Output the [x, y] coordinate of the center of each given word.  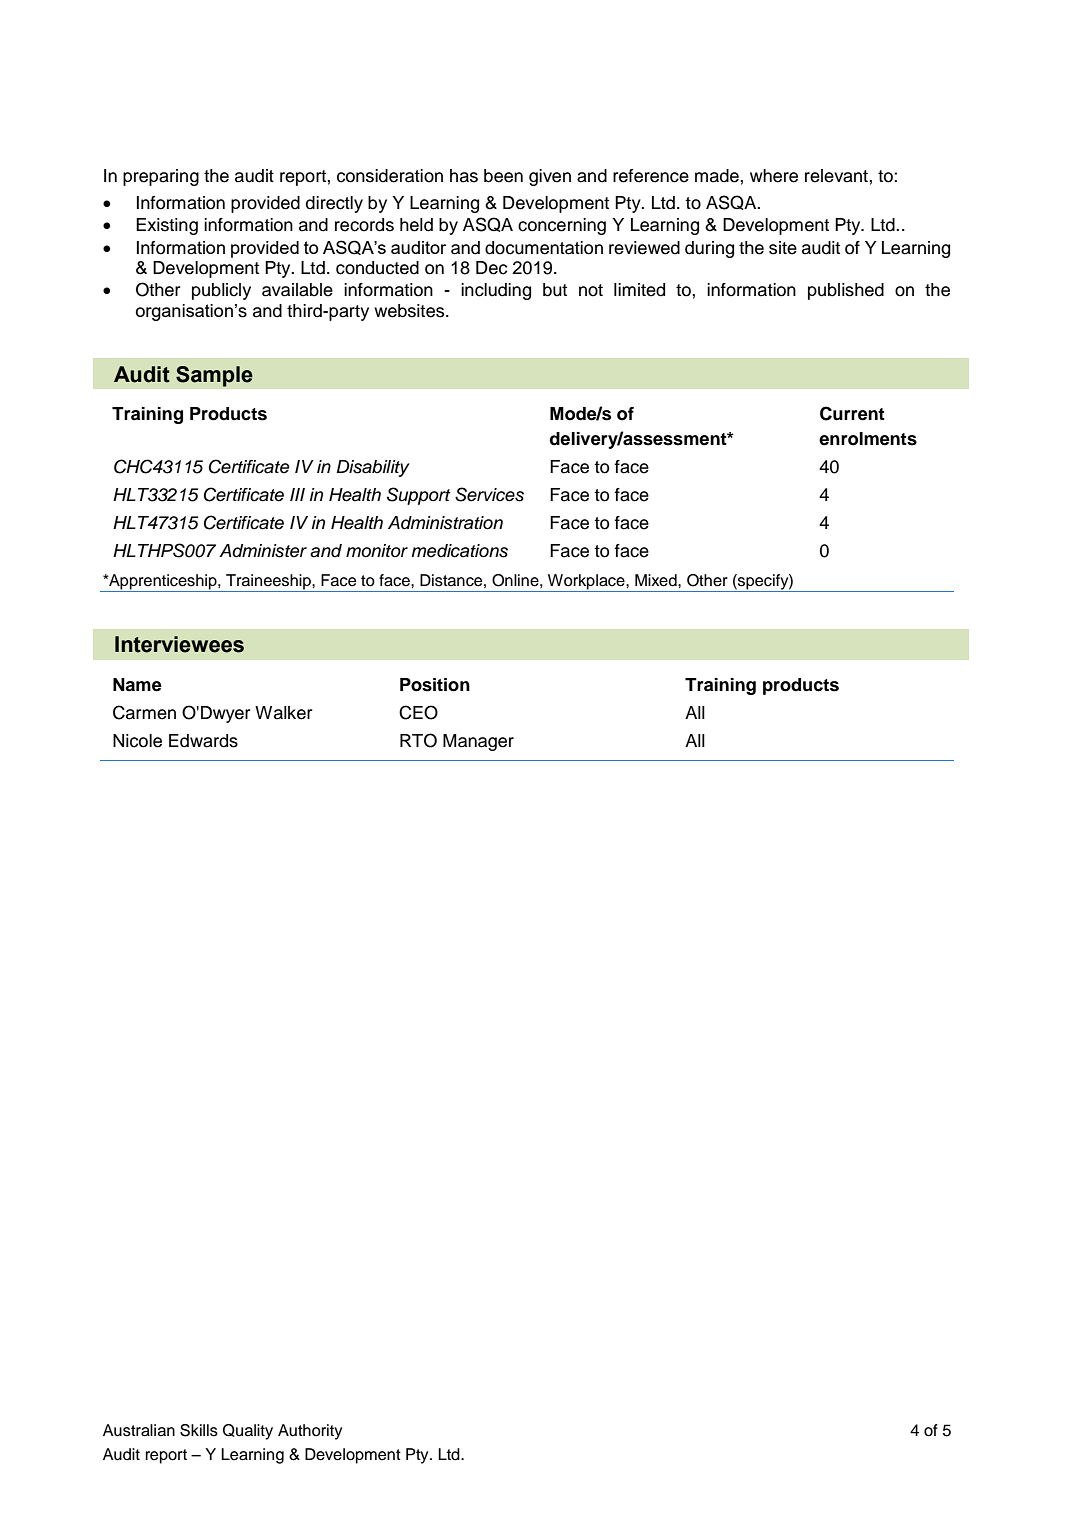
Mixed [657, 580]
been [503, 176]
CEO [418, 712]
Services [489, 494]
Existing [167, 226]
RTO [418, 740]
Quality [248, 1432]
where [774, 176]
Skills [199, 1430]
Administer [263, 551]
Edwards [203, 741]
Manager [478, 742]
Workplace [586, 583]
